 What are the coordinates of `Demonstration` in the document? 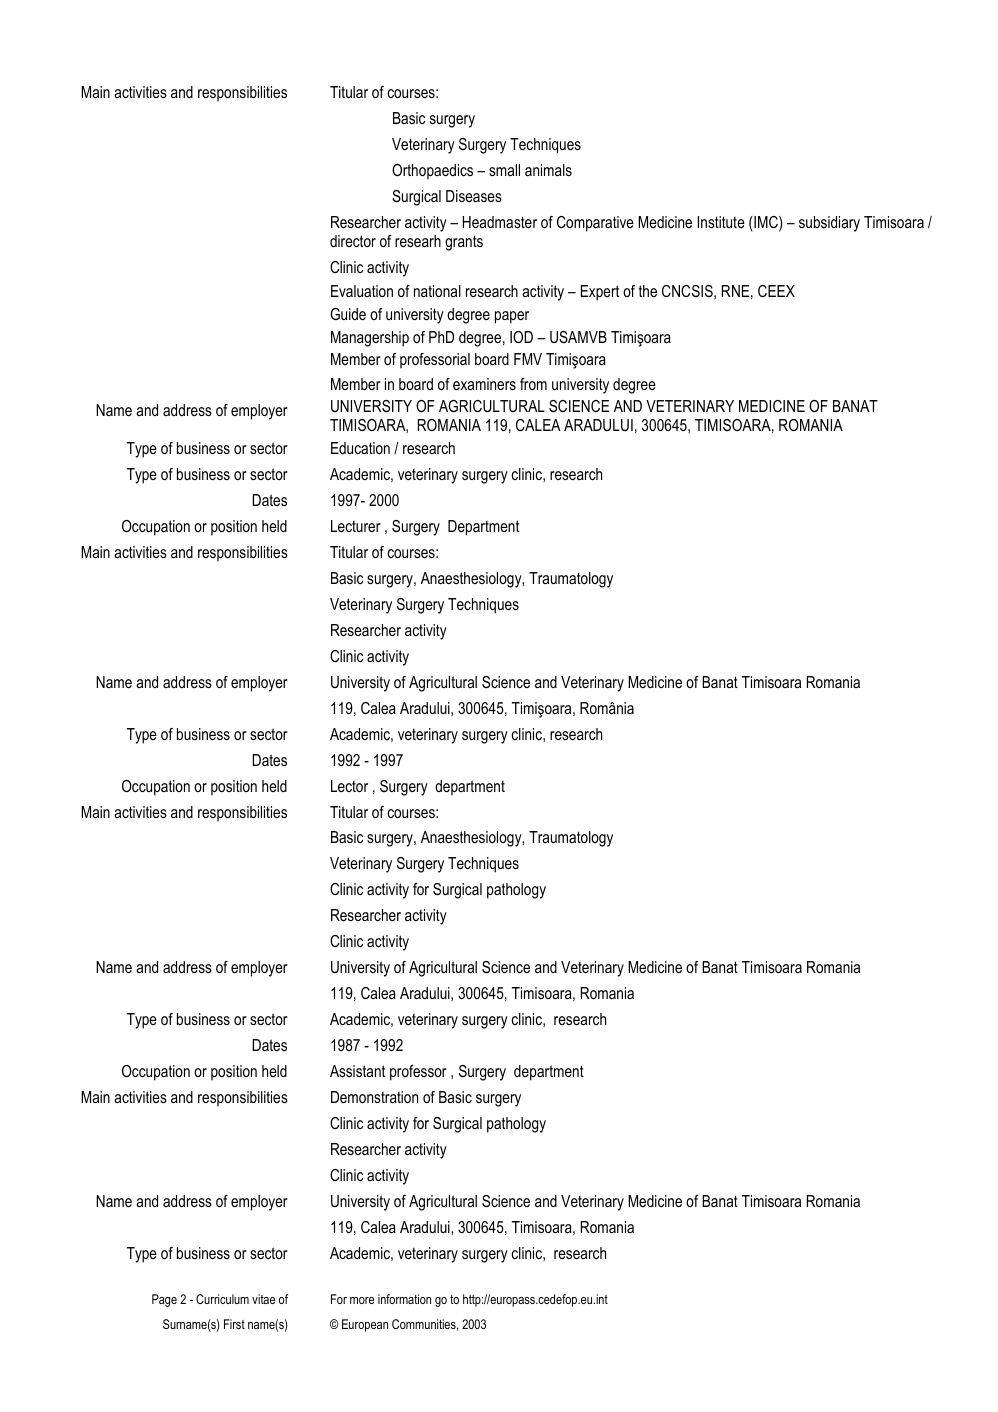 It's located at (374, 1097).
